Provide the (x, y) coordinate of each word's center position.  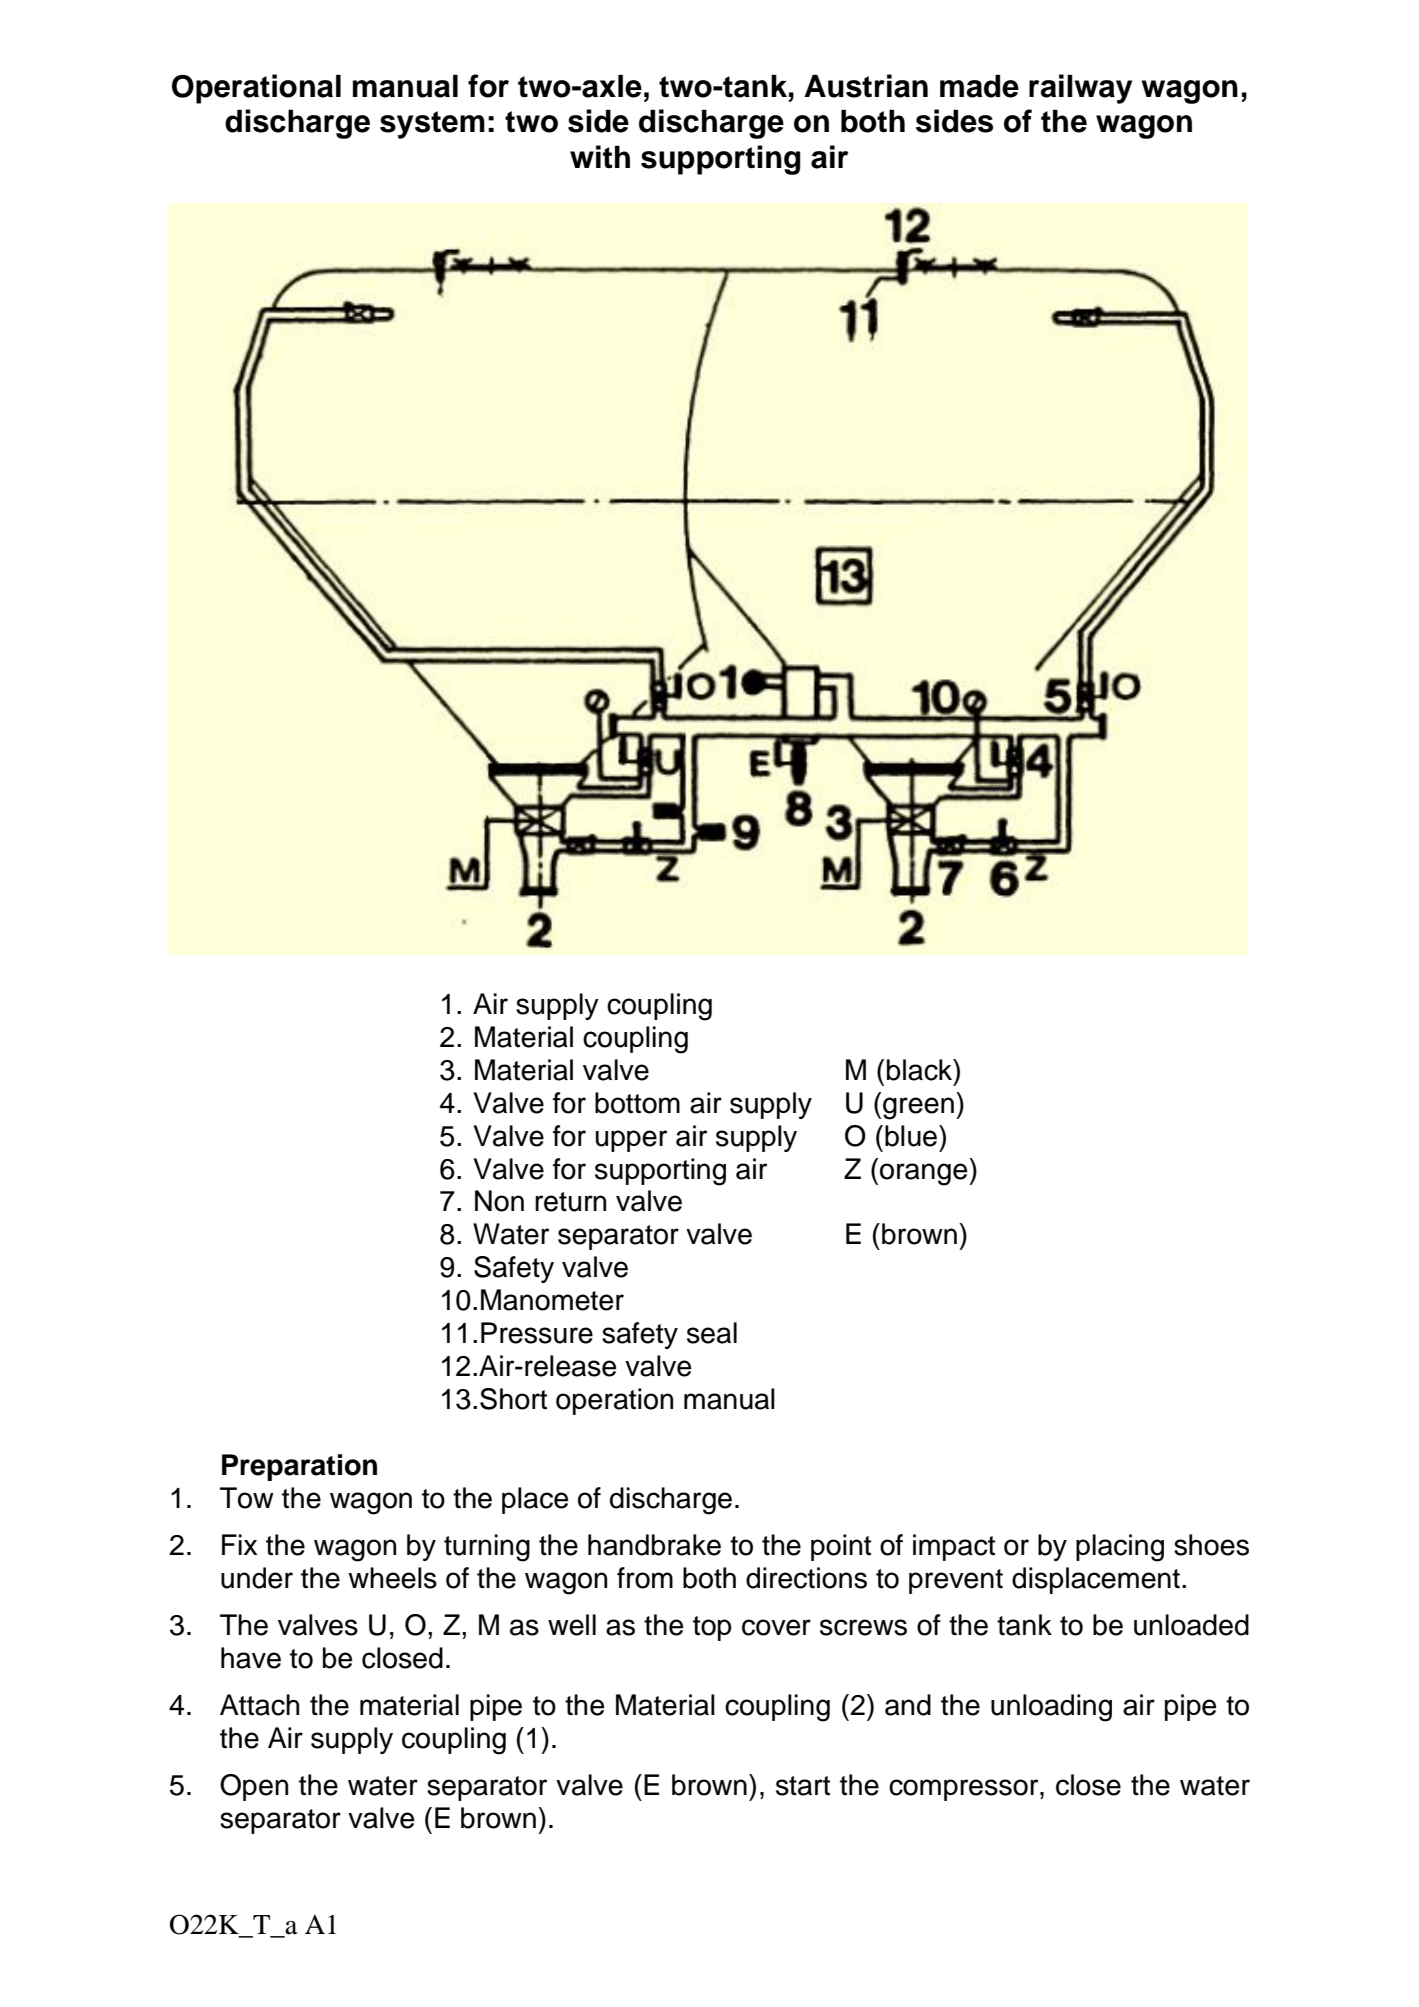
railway (1080, 89)
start (803, 1786)
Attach (259, 1705)
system (432, 125)
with (600, 156)
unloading (1051, 1708)
